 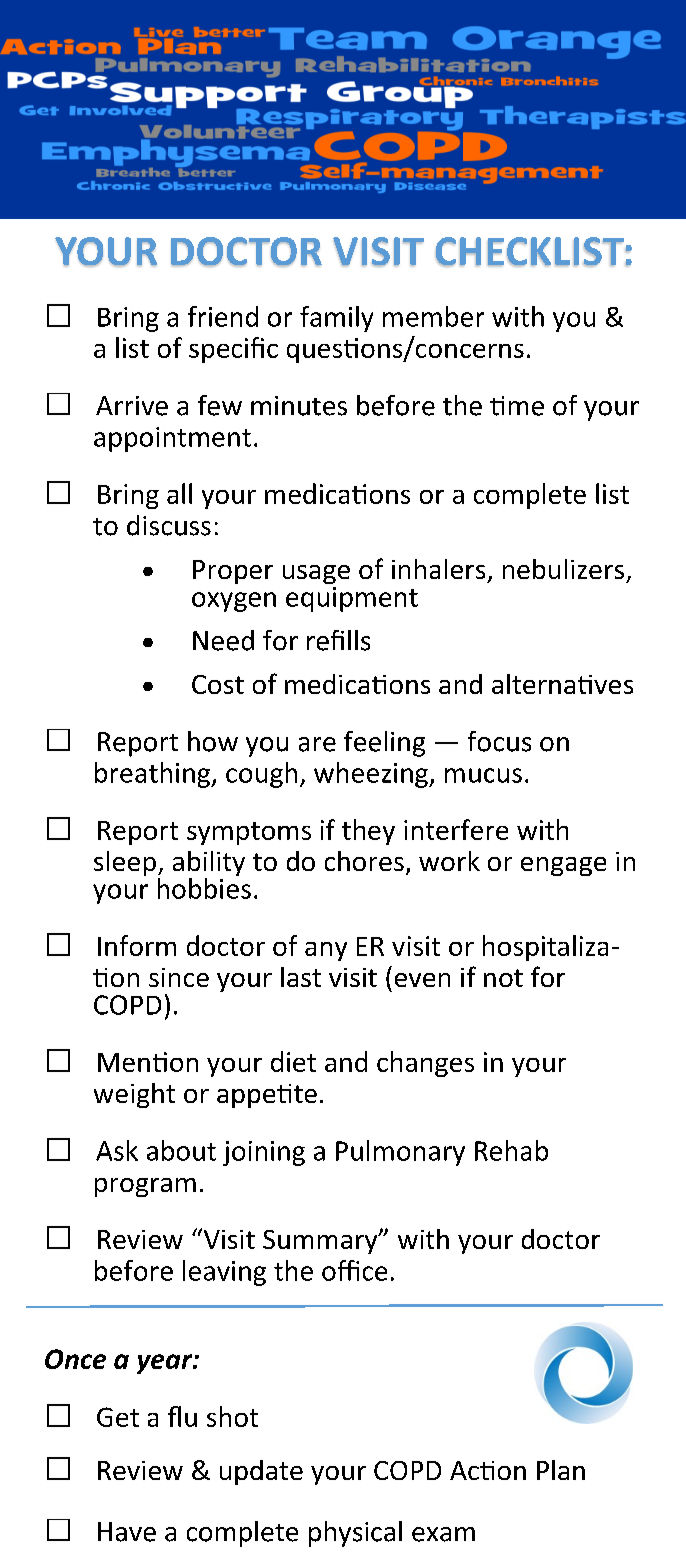 What do you see at coordinates (127, 1532) in the screenshot?
I see `Have` at bounding box center [127, 1532].
